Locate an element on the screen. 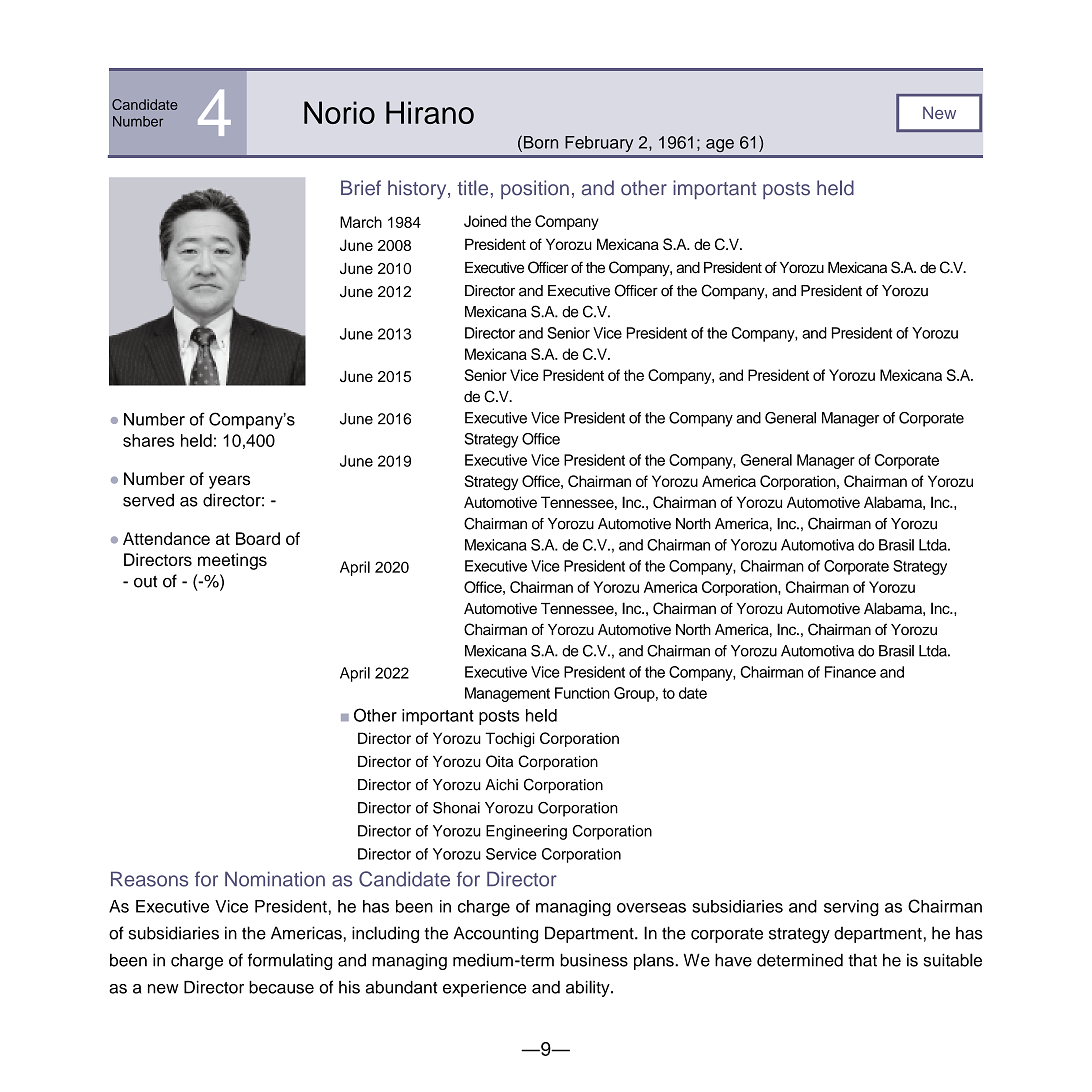 Image resolution: width=1092 pixels, height=1092 pixels. Born is located at coordinates (539, 142).
